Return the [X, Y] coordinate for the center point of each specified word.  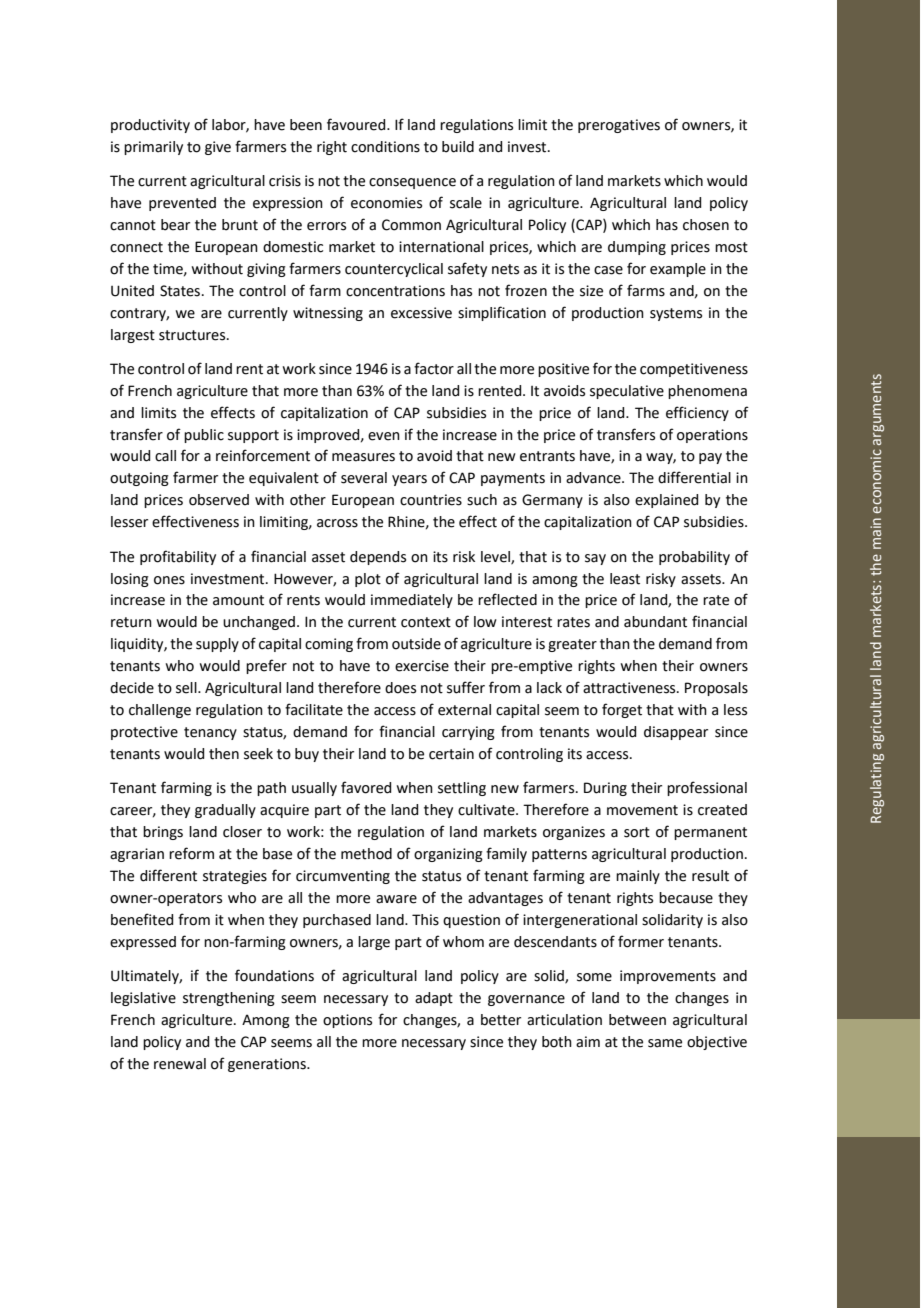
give [218, 148]
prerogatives [619, 126]
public [204, 436]
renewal [180, 1064]
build [458, 147]
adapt [434, 999]
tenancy [210, 733]
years [409, 480]
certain [451, 754]
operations [712, 436]
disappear [676, 733]
